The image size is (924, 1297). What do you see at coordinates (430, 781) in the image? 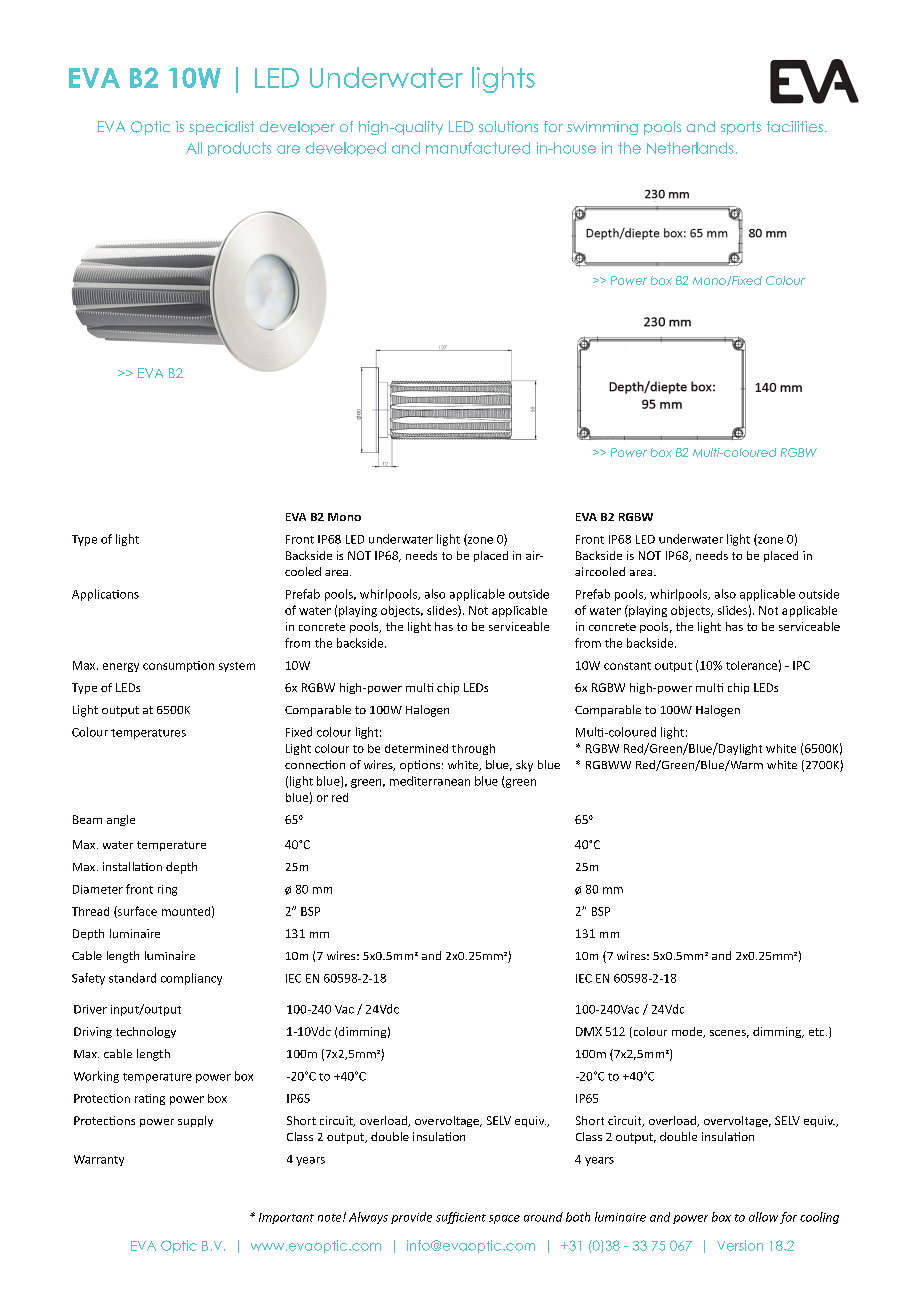
I see `mediterranean` at bounding box center [430, 781].
